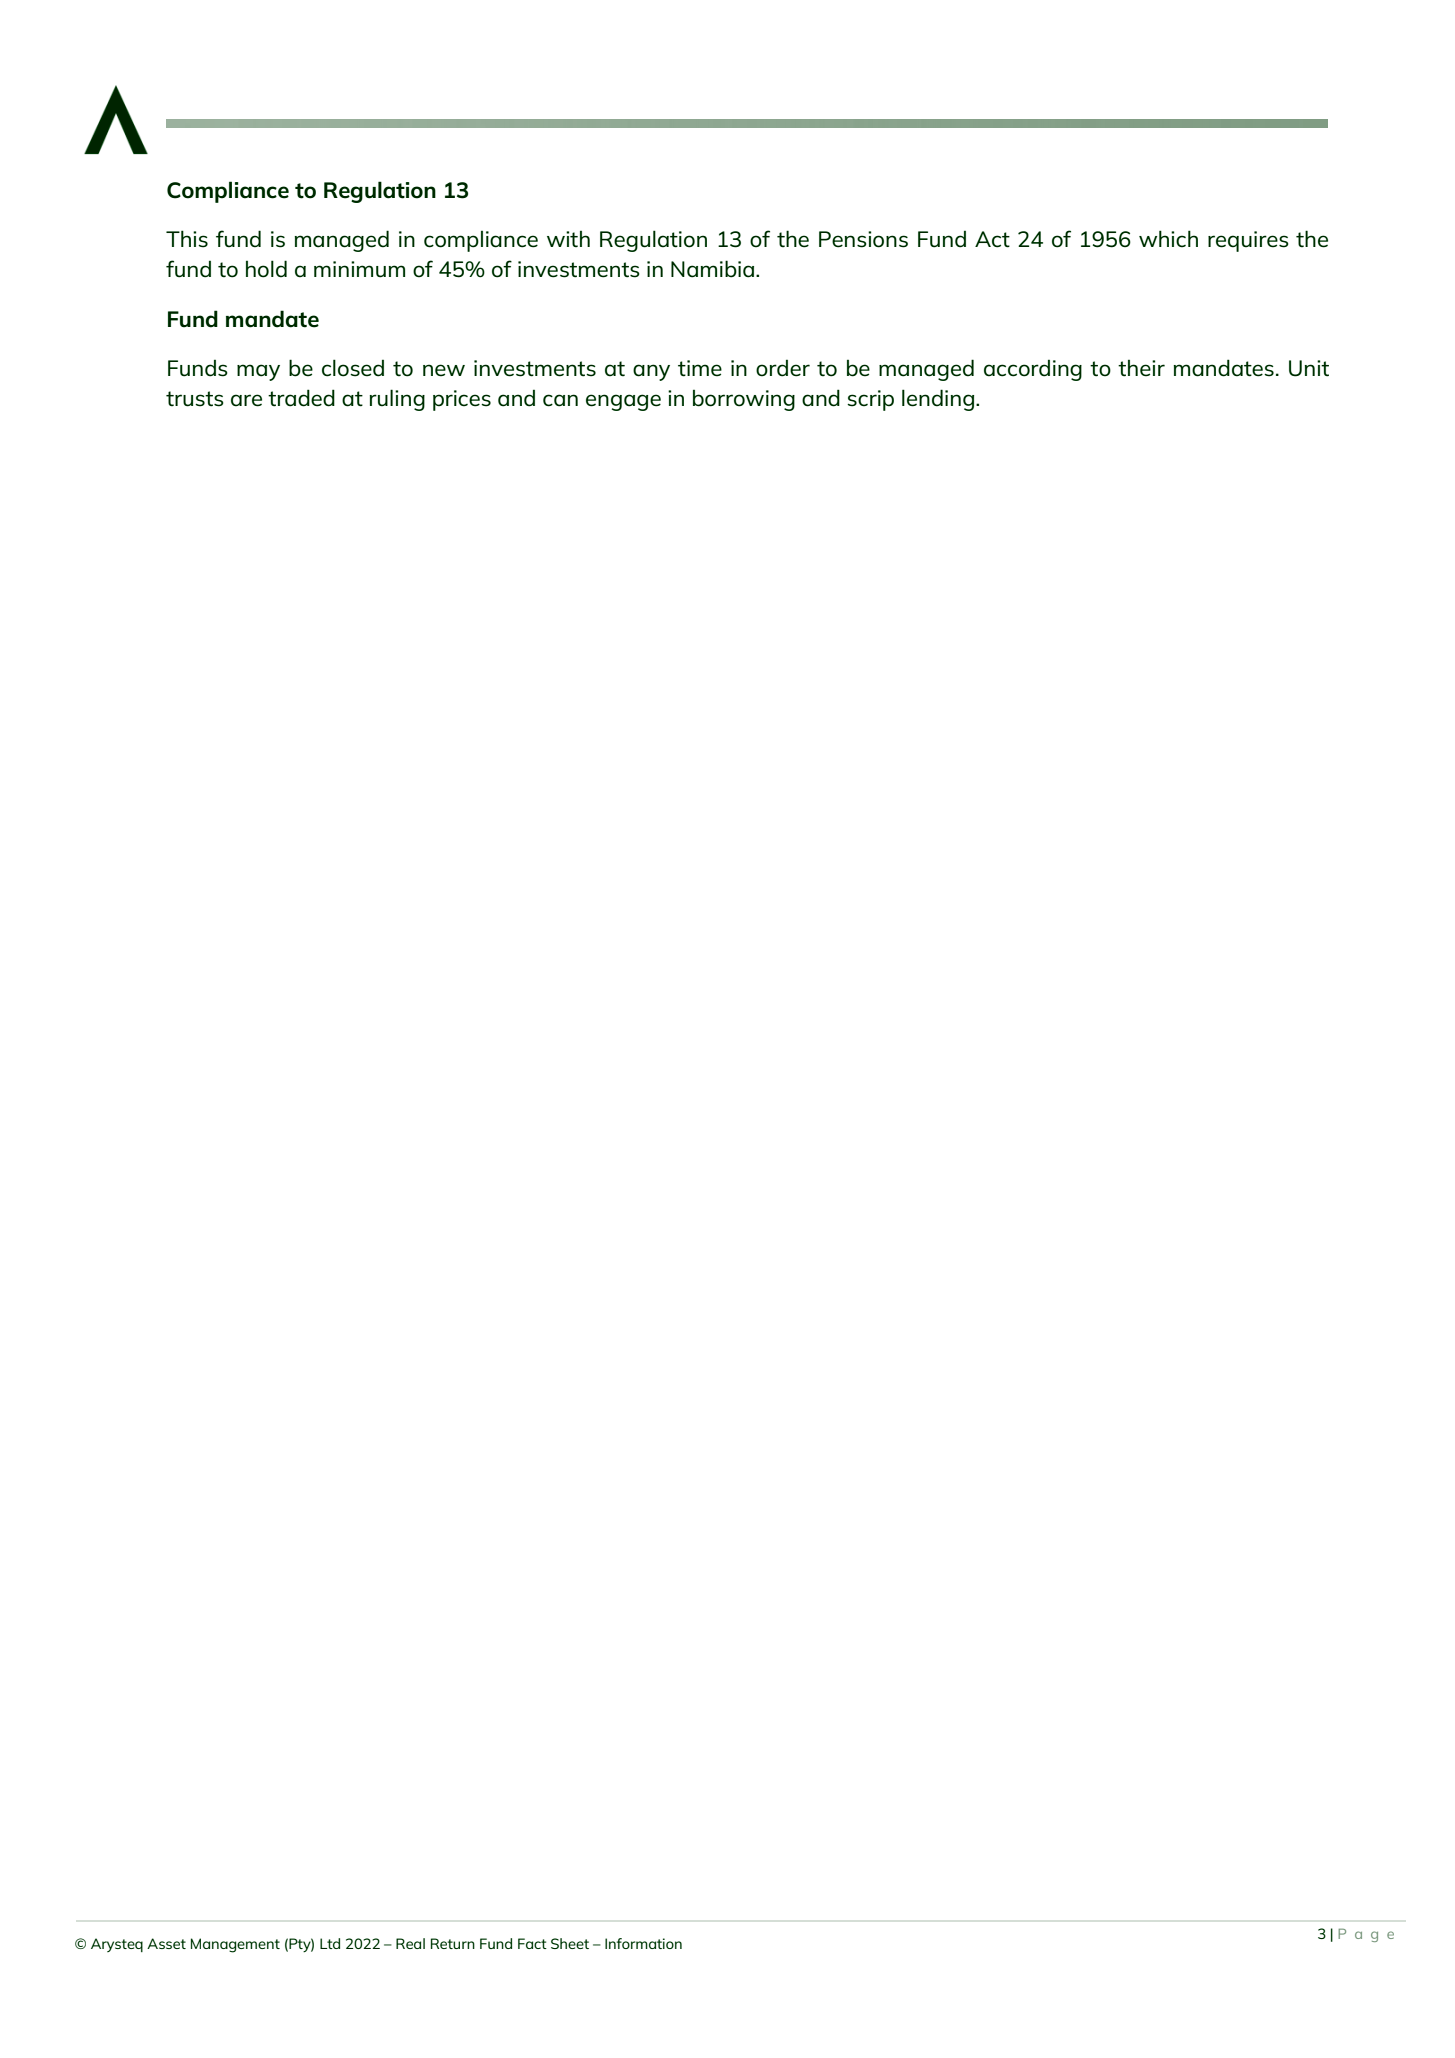 This screenshot has height=2058, width=1455. What do you see at coordinates (1168, 239) in the screenshot?
I see `which` at bounding box center [1168, 239].
